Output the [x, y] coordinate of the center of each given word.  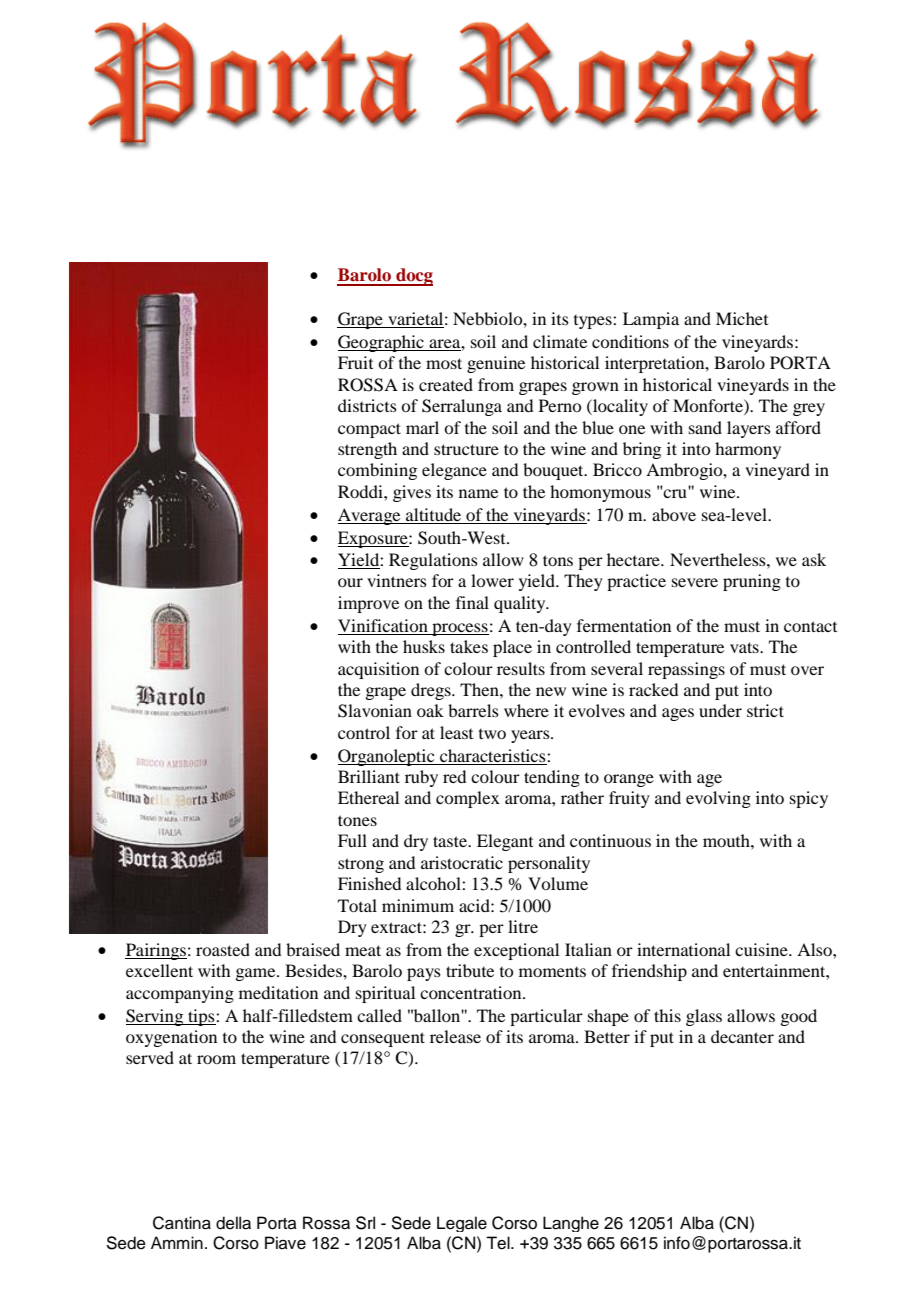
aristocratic [462, 862]
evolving [718, 799]
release [455, 1036]
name [478, 493]
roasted [223, 949]
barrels [473, 710]
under [720, 710]
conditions [630, 341]
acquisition [378, 670]
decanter [742, 1036]
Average [370, 516]
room [216, 1059]
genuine [496, 364]
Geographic [382, 343]
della [233, 1223]
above [674, 514]
